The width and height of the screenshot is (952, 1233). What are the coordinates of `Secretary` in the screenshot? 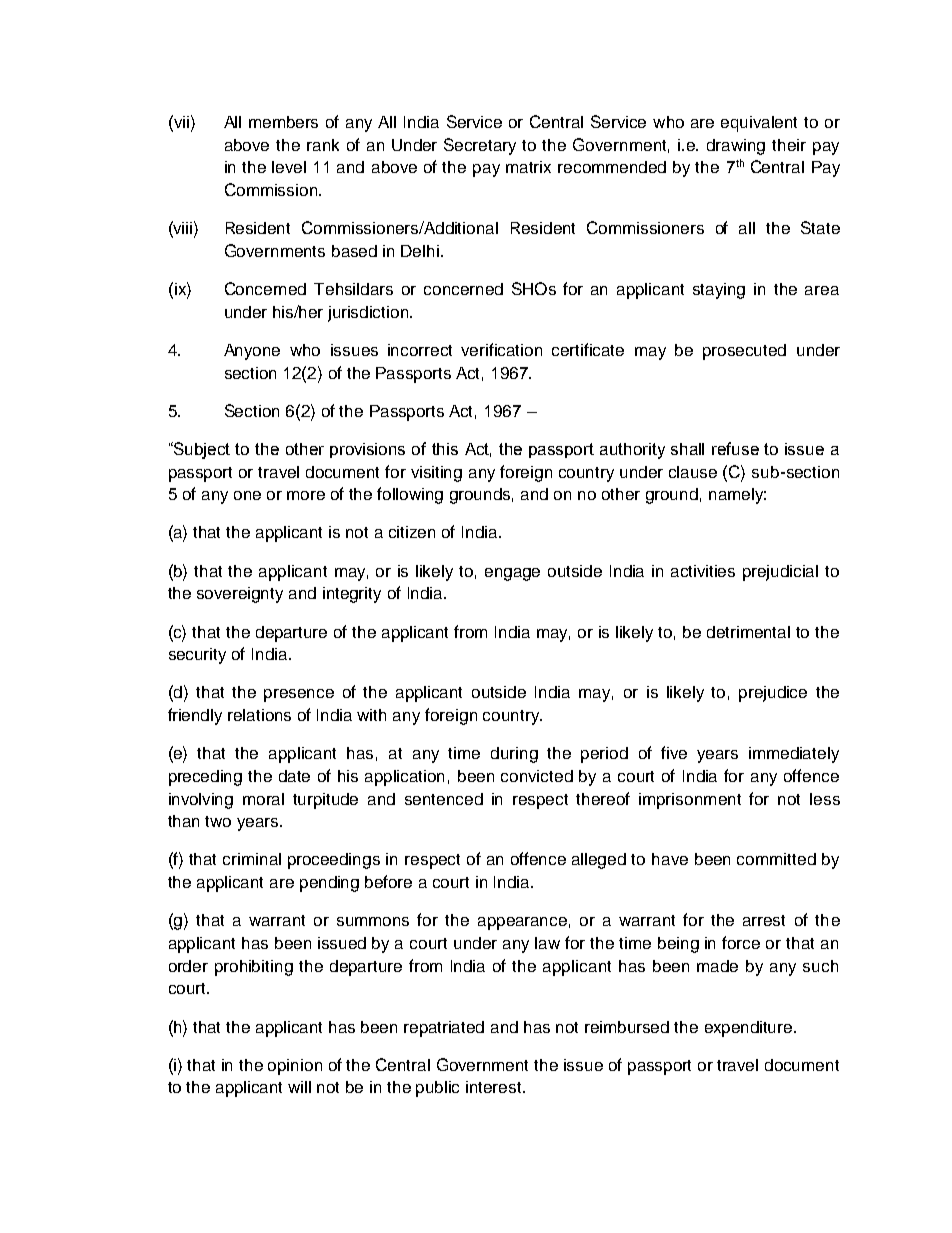 It's located at (480, 146).
